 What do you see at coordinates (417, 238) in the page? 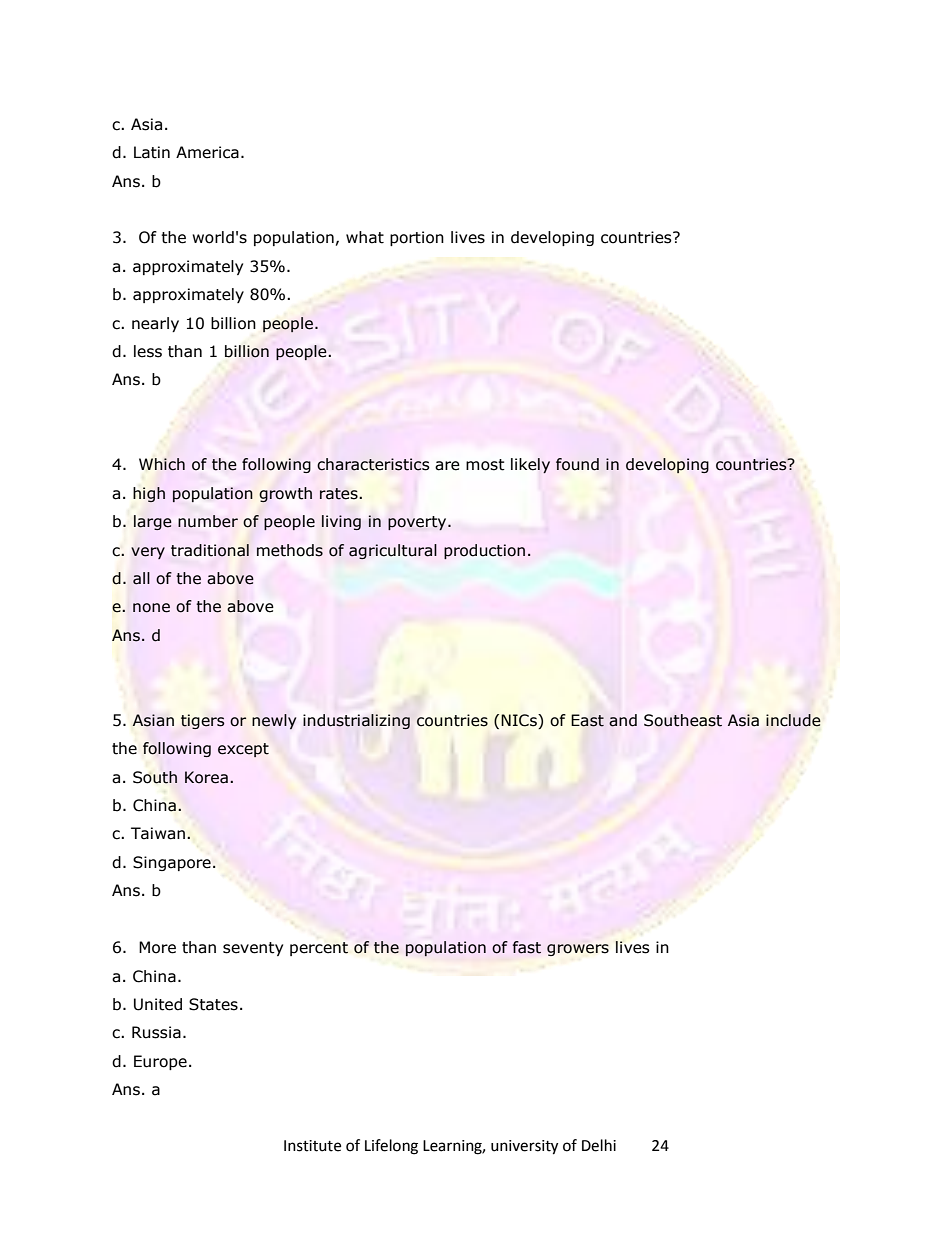
I see `portion` at bounding box center [417, 238].
